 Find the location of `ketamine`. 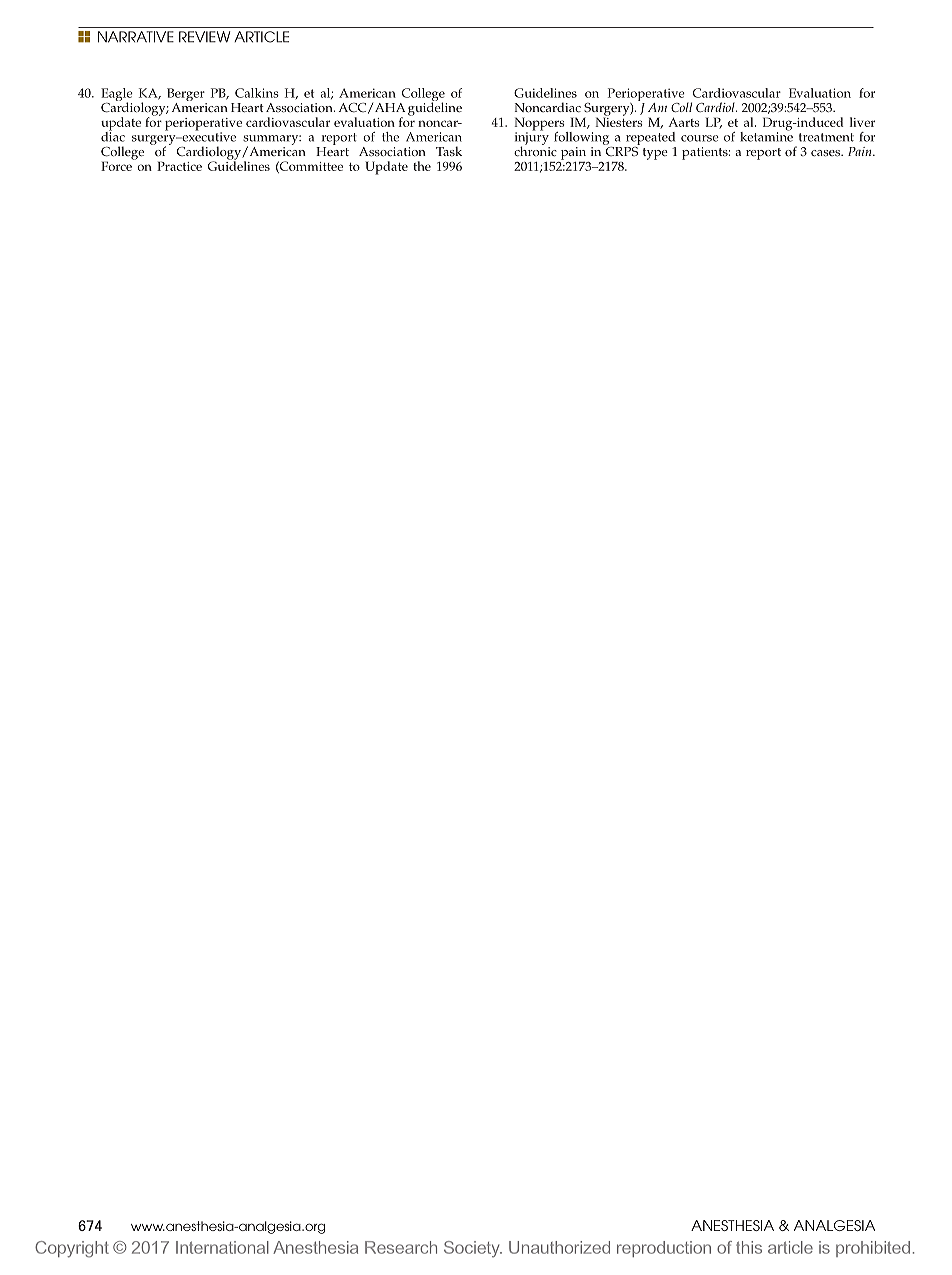

ketamine is located at coordinates (766, 135).
